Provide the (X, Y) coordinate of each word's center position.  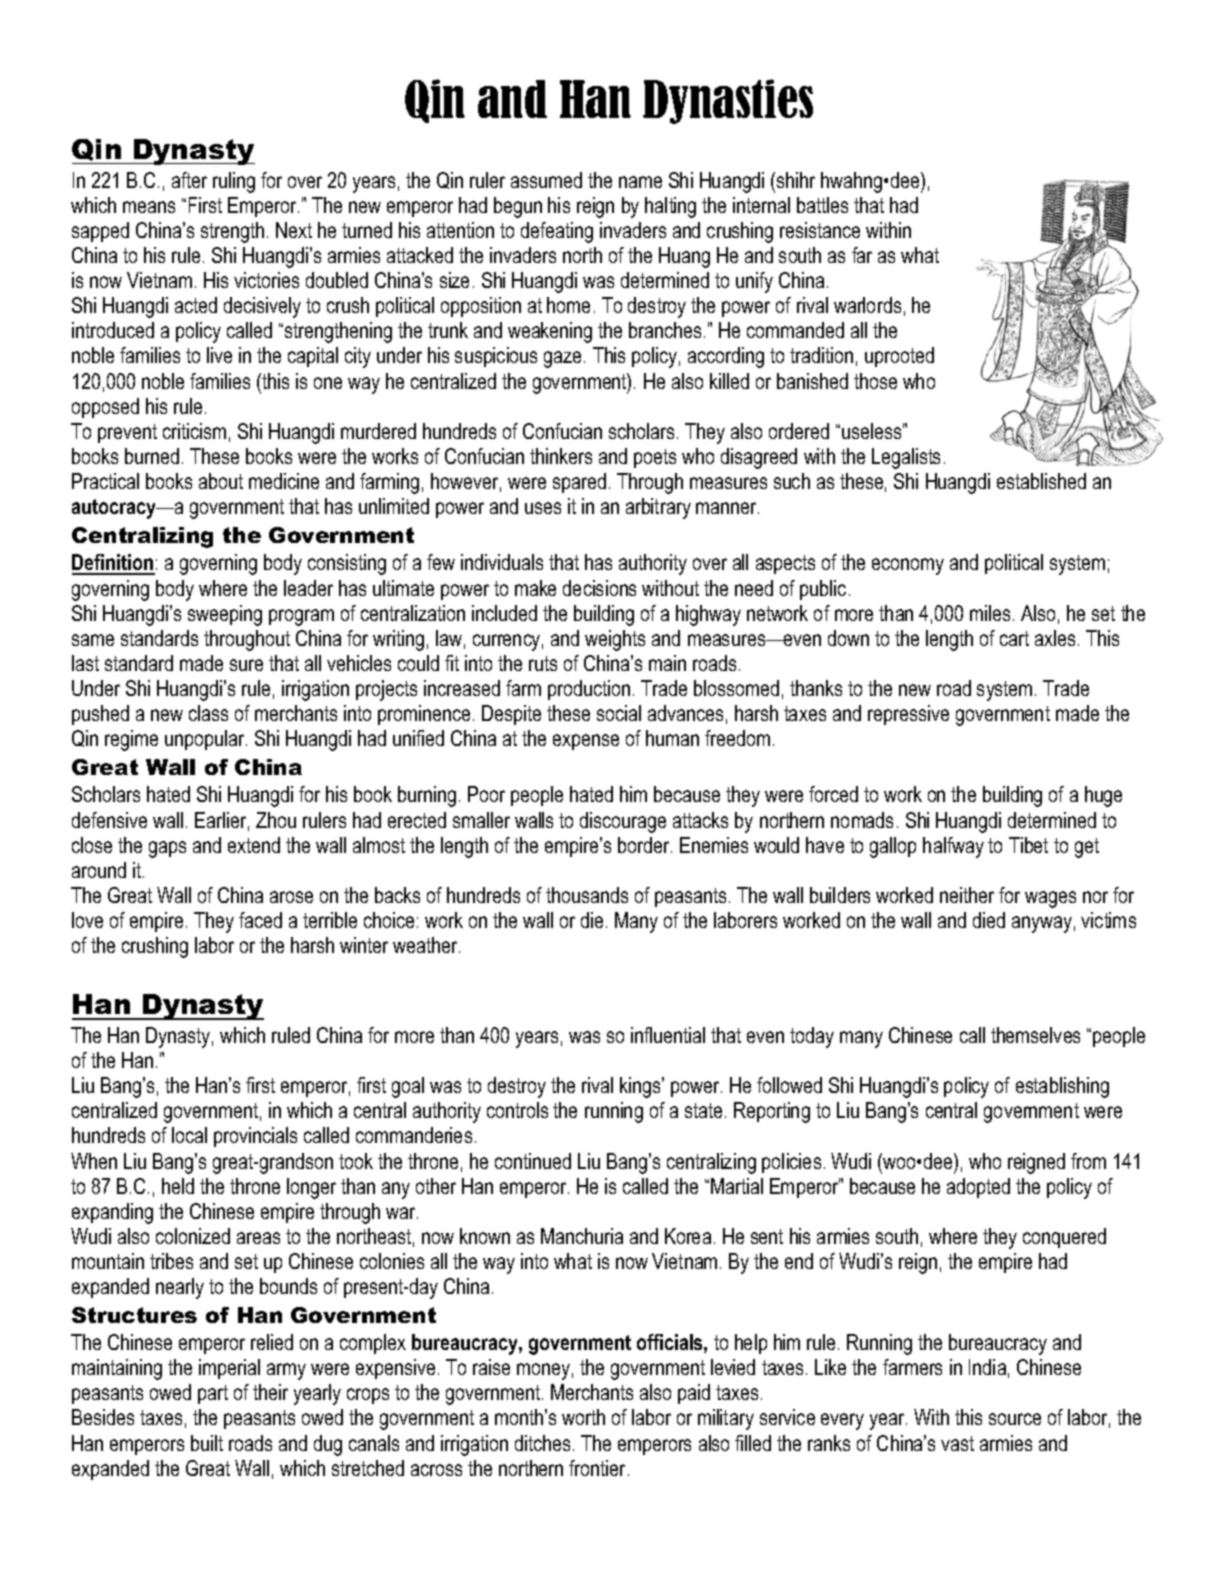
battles (822, 205)
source (1015, 1419)
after (189, 180)
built (207, 1443)
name (640, 182)
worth (583, 1417)
